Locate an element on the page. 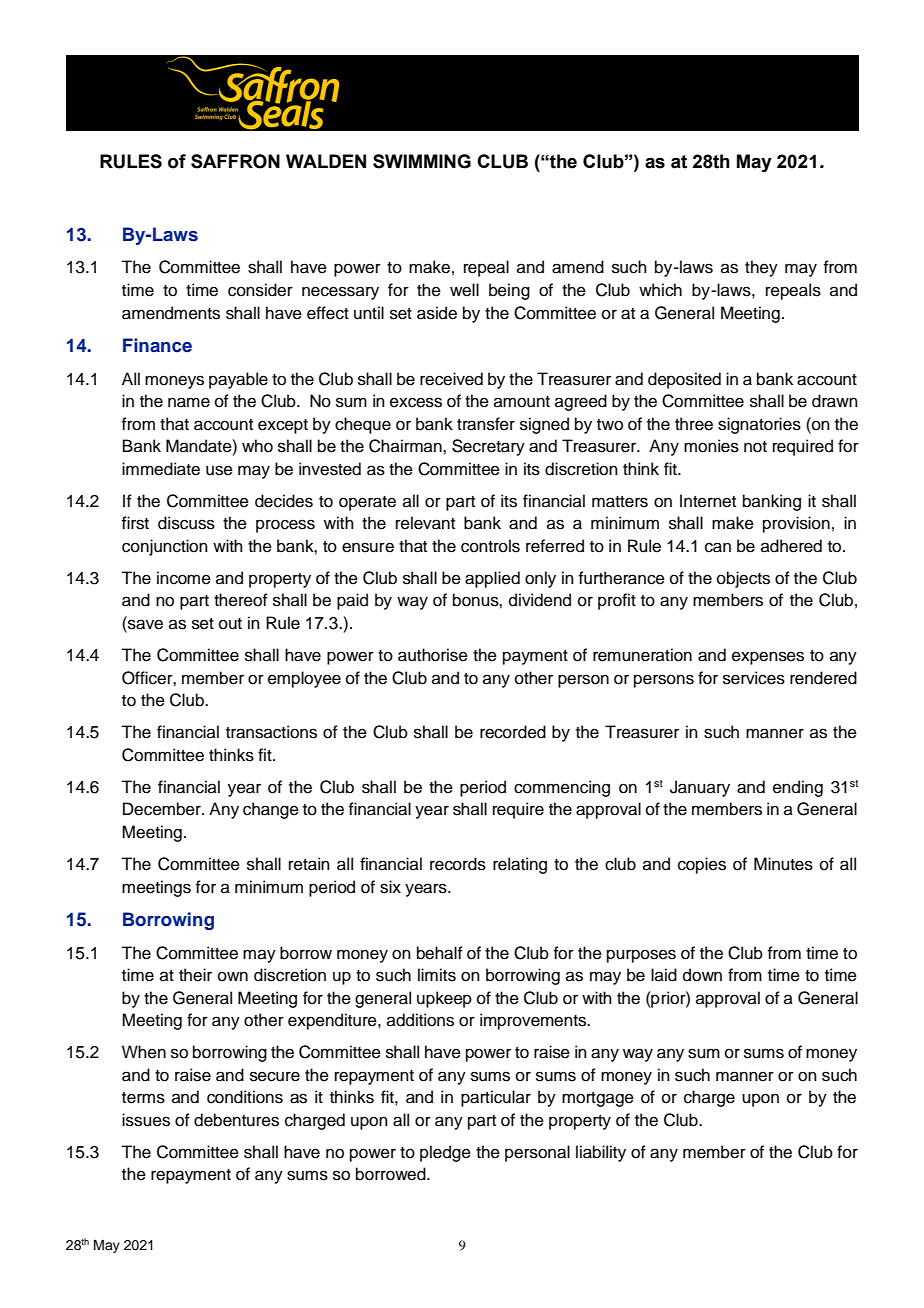  they is located at coordinates (761, 268).
